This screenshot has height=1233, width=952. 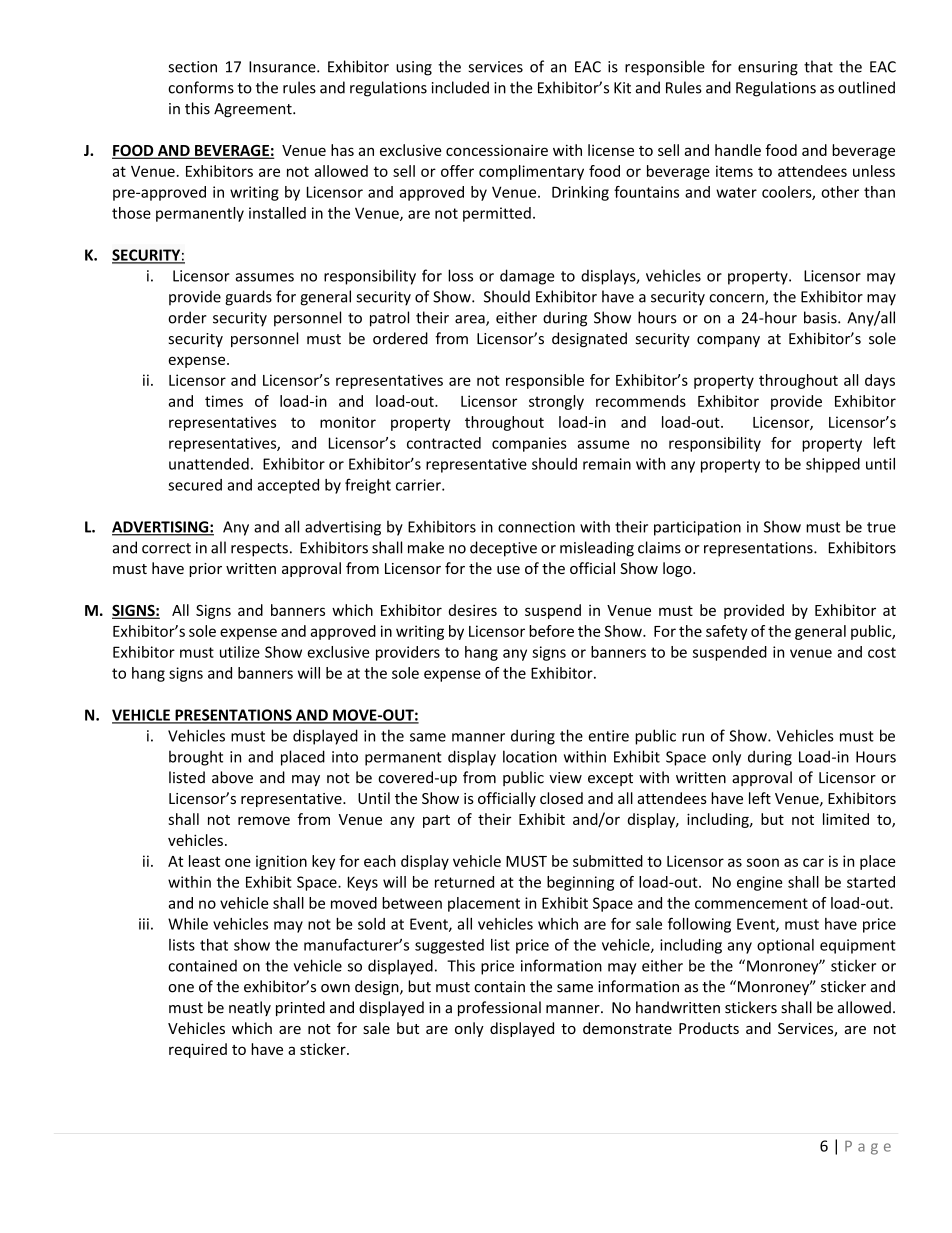 What do you see at coordinates (460, 87) in the screenshot?
I see `included` at bounding box center [460, 87].
